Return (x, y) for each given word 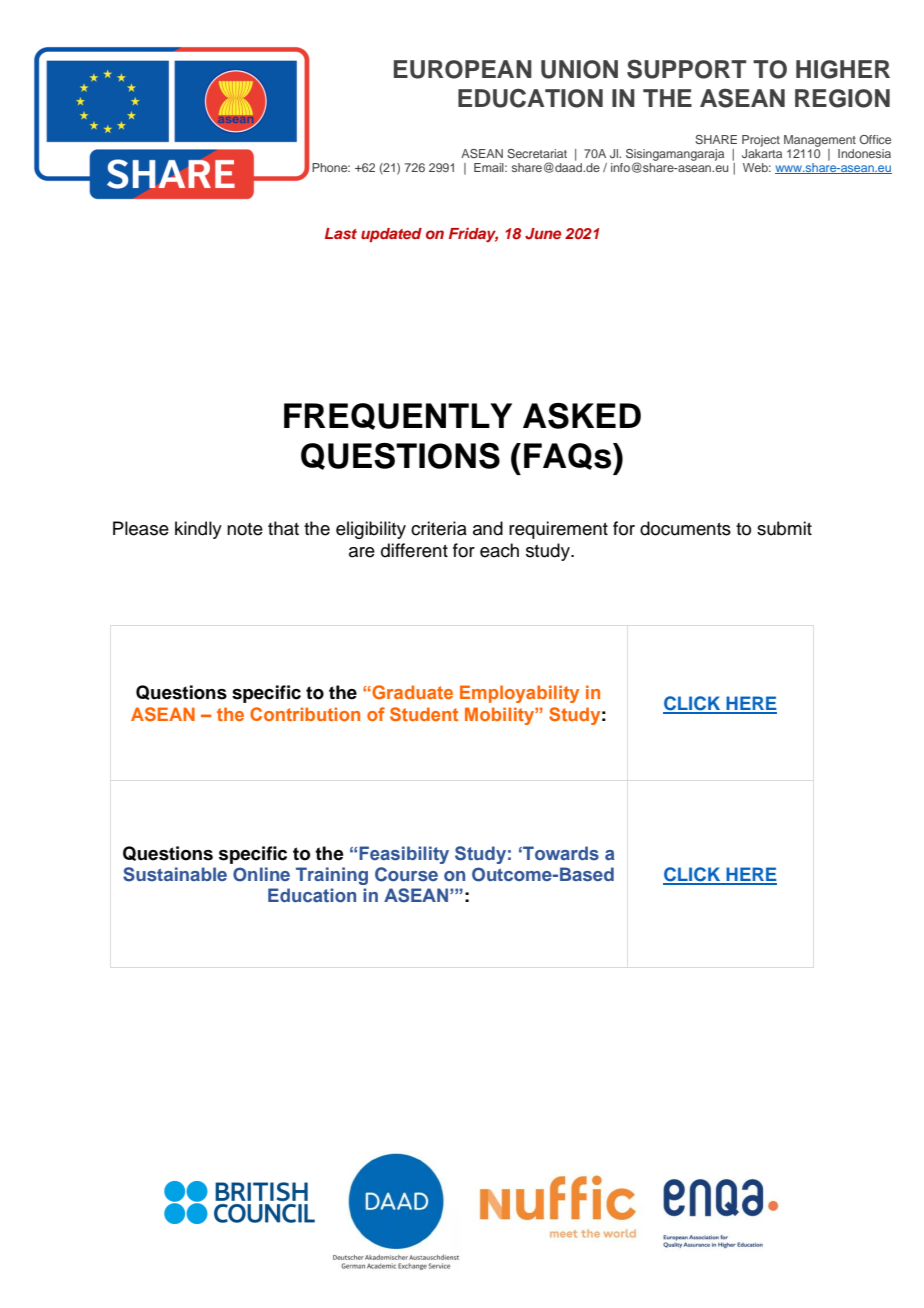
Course (406, 874)
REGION (842, 98)
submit (784, 528)
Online (261, 874)
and (488, 528)
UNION (579, 69)
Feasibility (404, 855)
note (245, 529)
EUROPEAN (463, 69)
